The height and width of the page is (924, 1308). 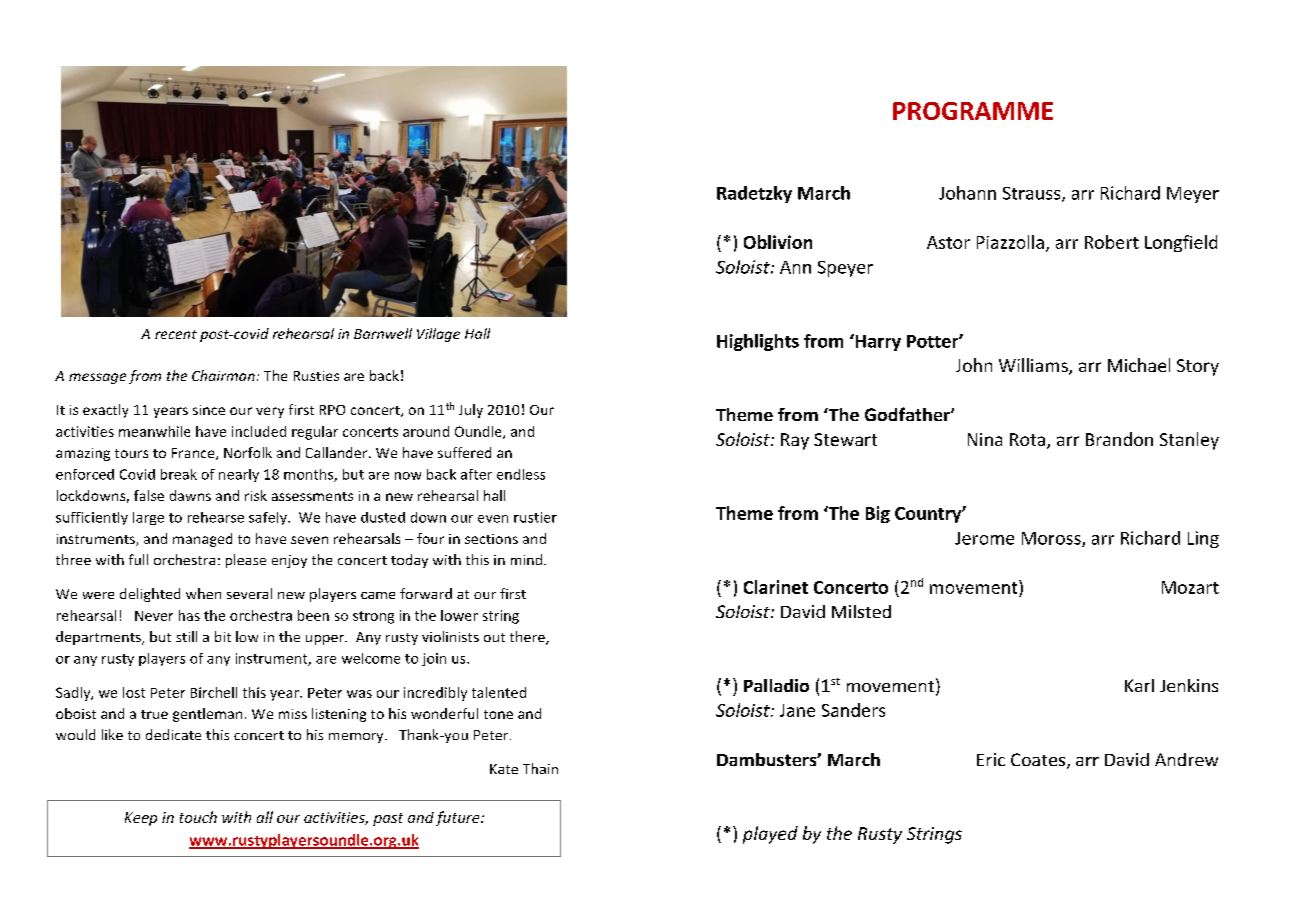 What do you see at coordinates (176, 334) in the page?
I see `recent` at bounding box center [176, 334].
